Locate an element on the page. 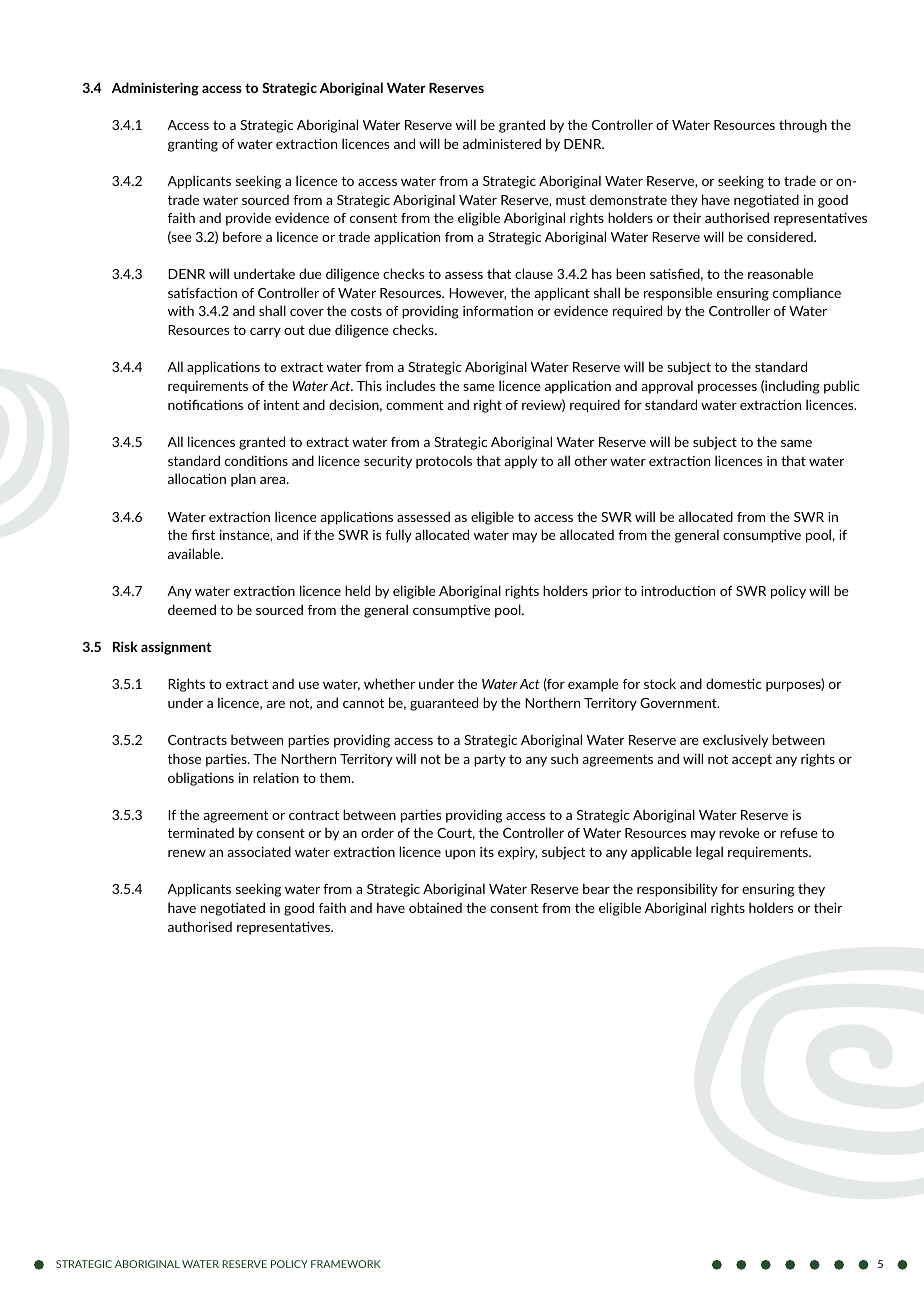  FRAMEWORK is located at coordinates (346, 1264).
